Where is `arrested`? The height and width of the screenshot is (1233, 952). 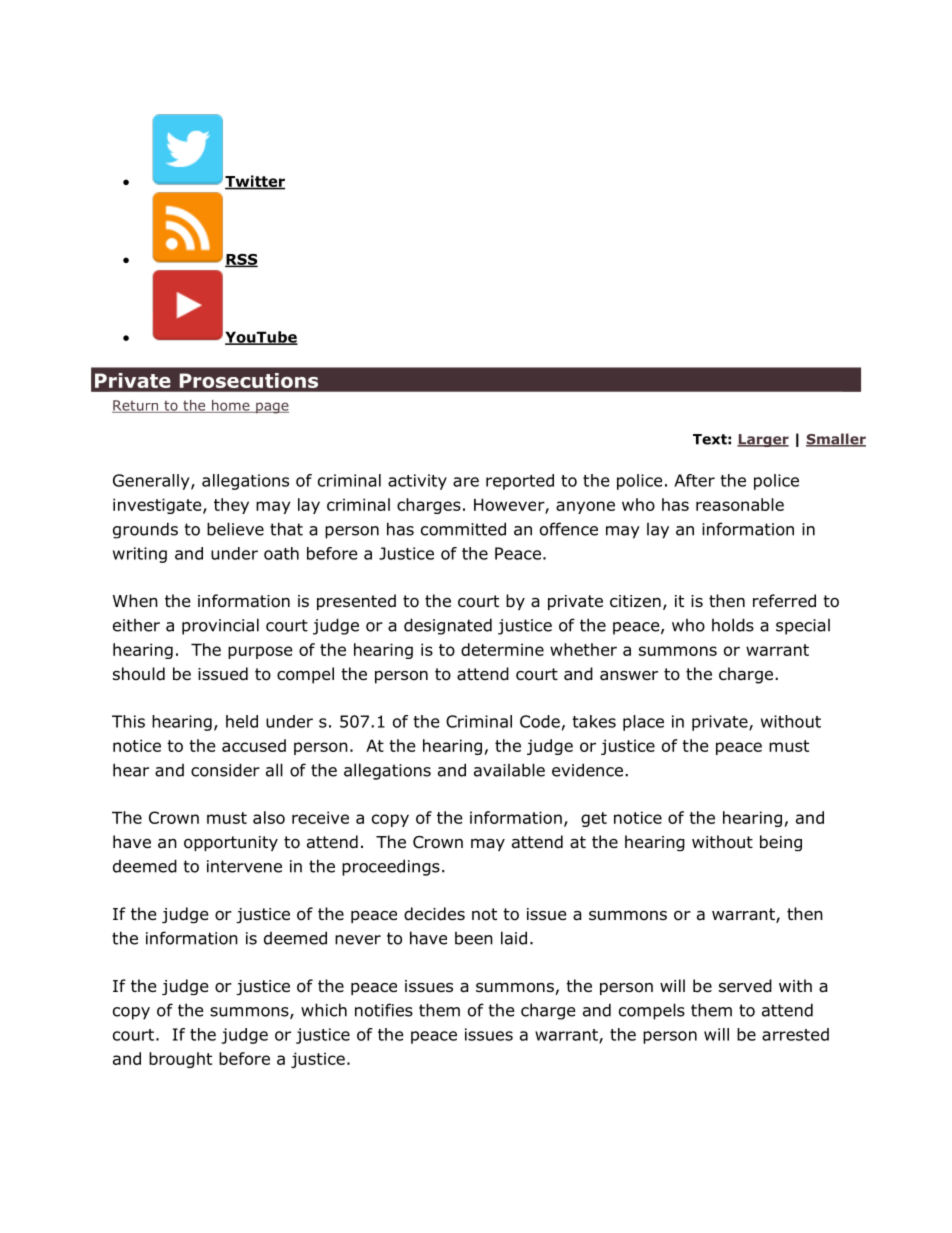
arrested is located at coordinates (795, 1034).
